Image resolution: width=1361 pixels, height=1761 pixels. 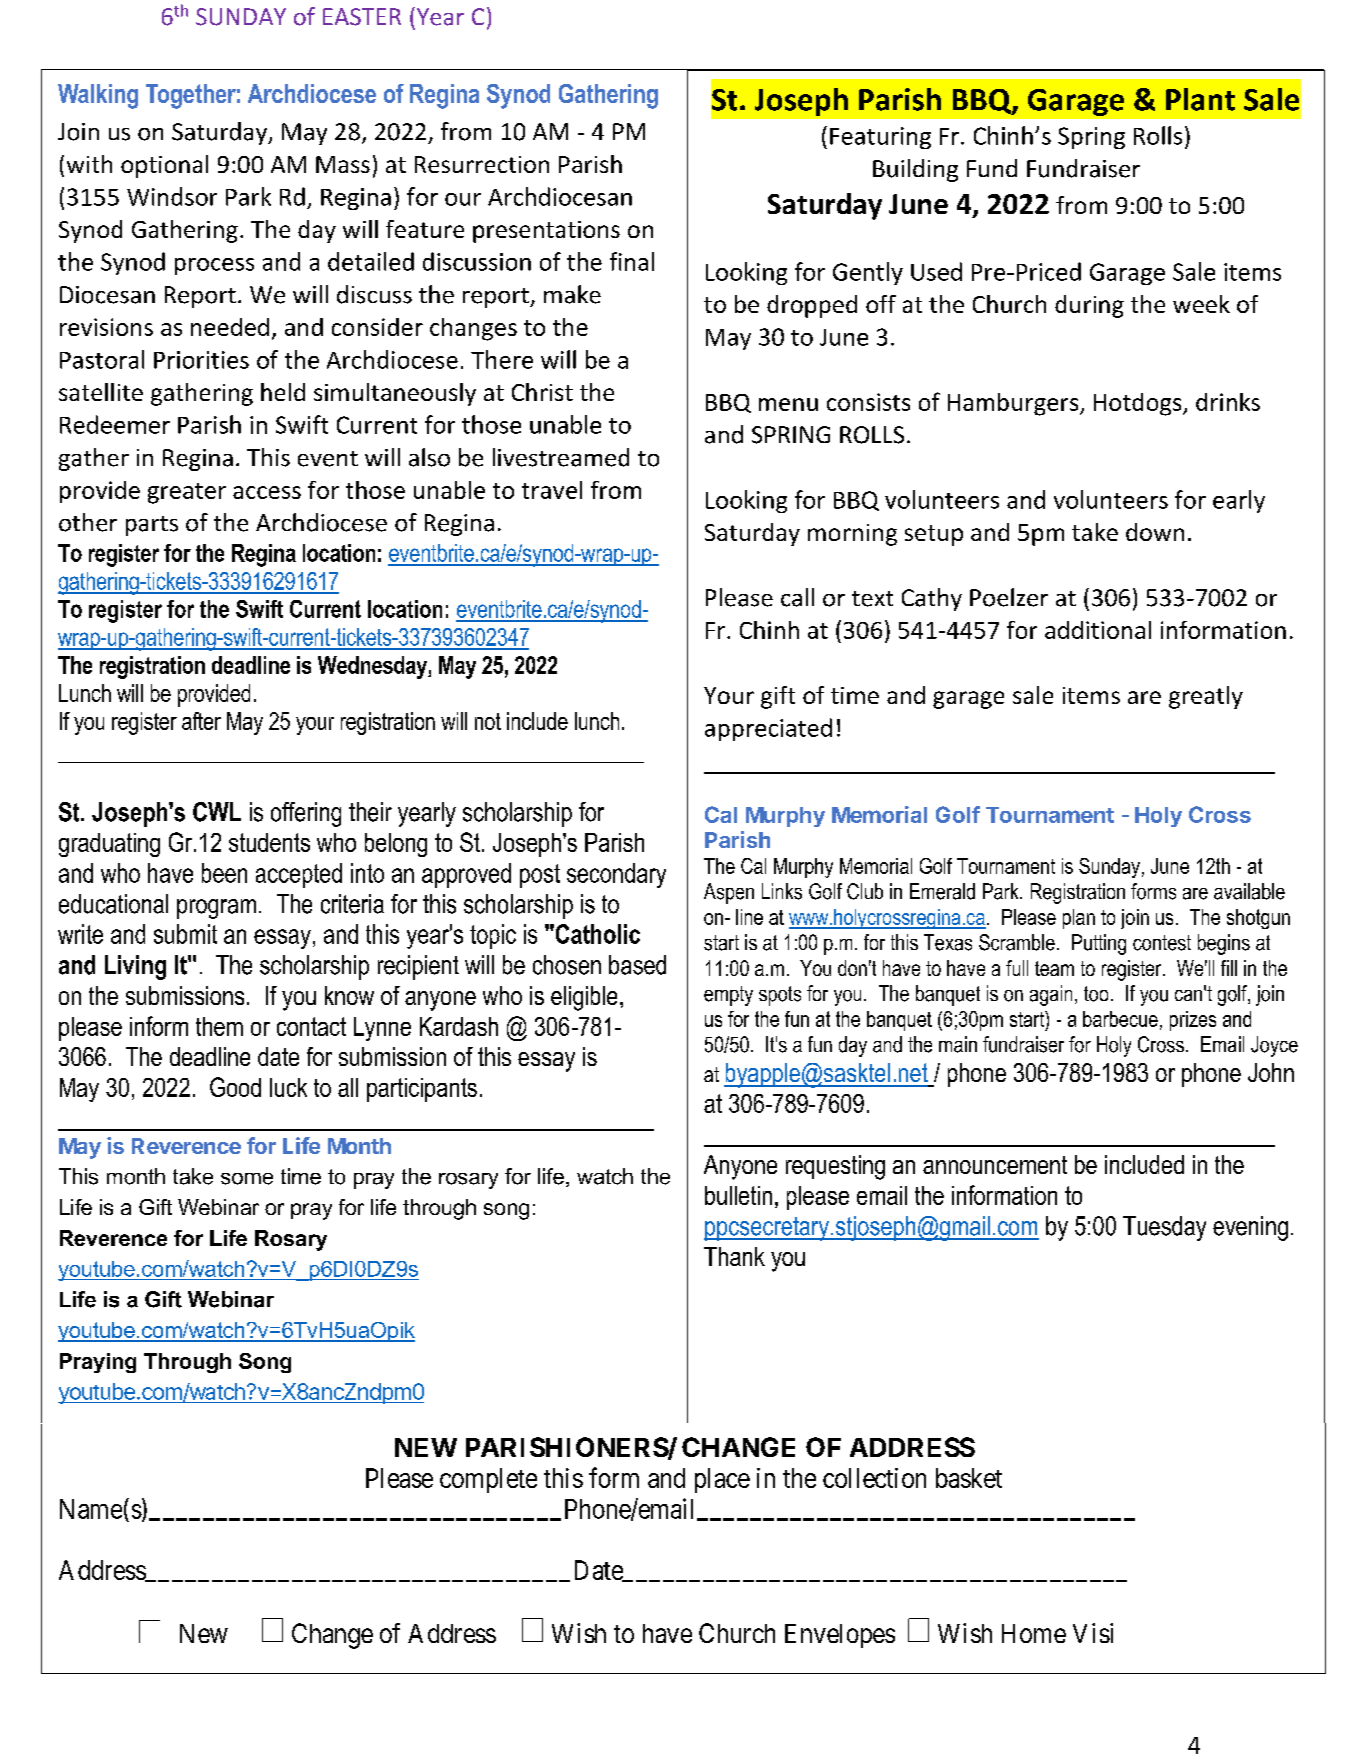 What do you see at coordinates (880, 138) in the screenshot?
I see `Featuring` at bounding box center [880, 138].
